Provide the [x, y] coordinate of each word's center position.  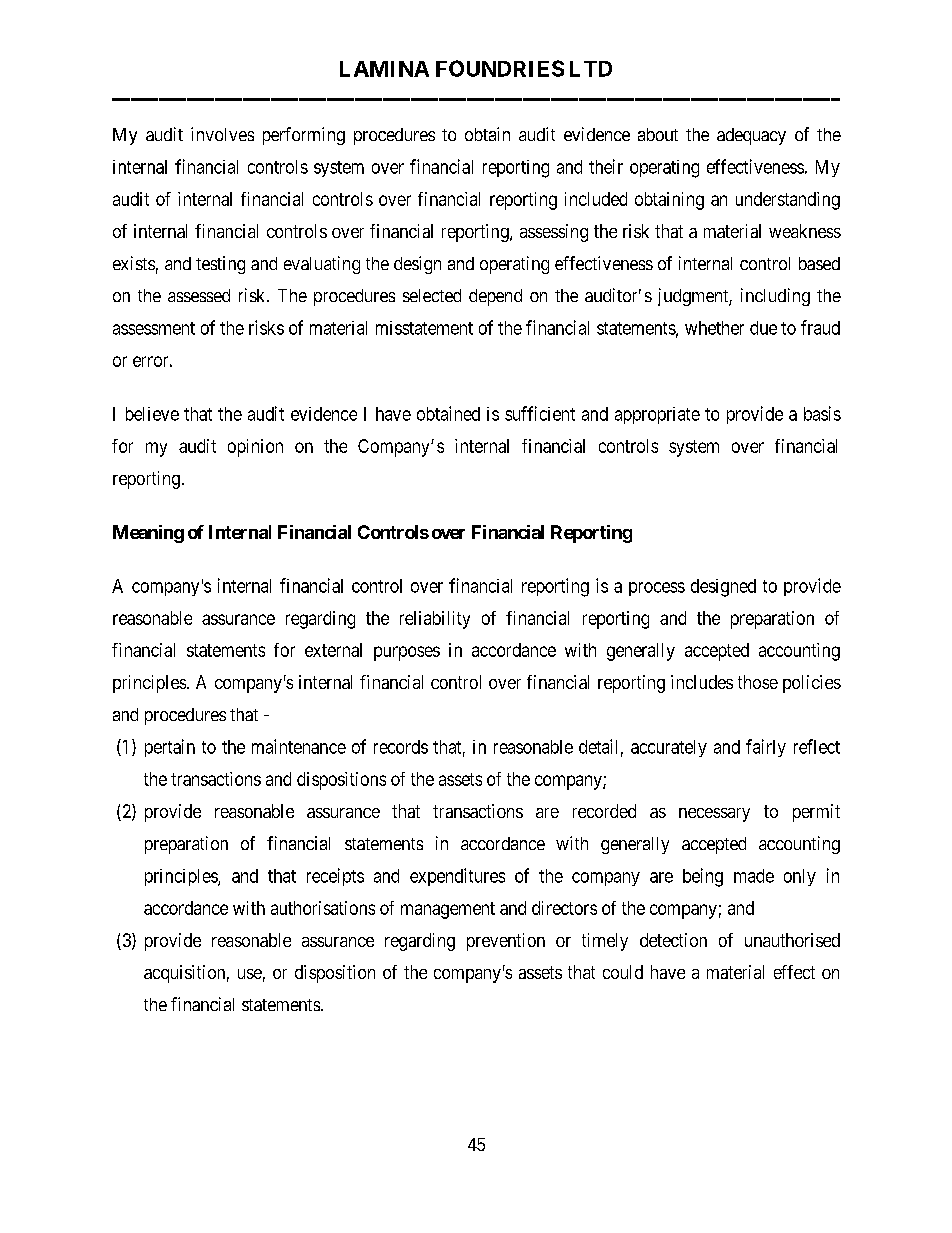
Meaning [148, 534]
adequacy [751, 136]
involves [222, 134]
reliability [435, 620]
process [657, 589]
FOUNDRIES [500, 68]
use [250, 974]
